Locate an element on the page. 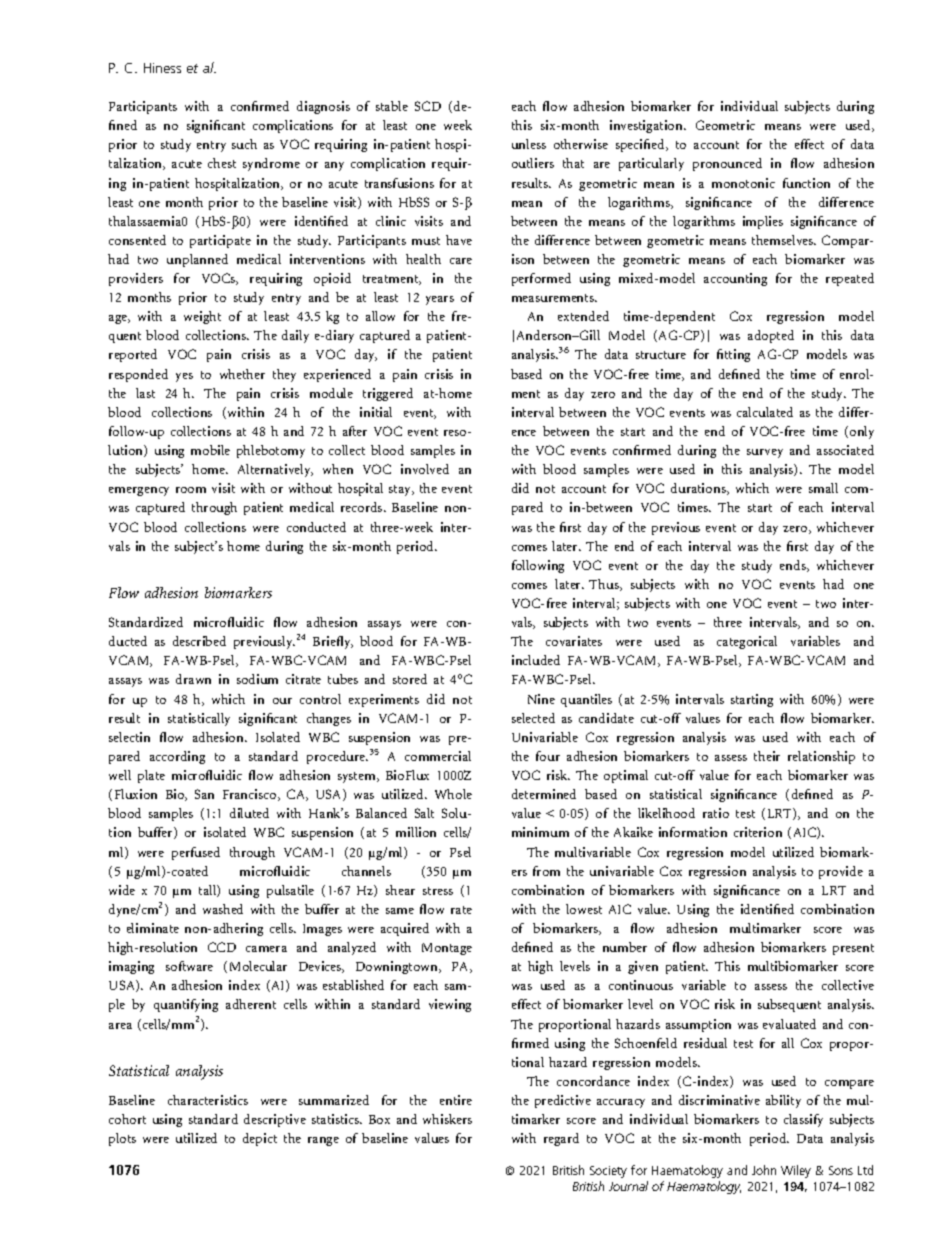 Image resolution: width=952 pixels, height=1251 pixels. San is located at coordinates (204, 794).
